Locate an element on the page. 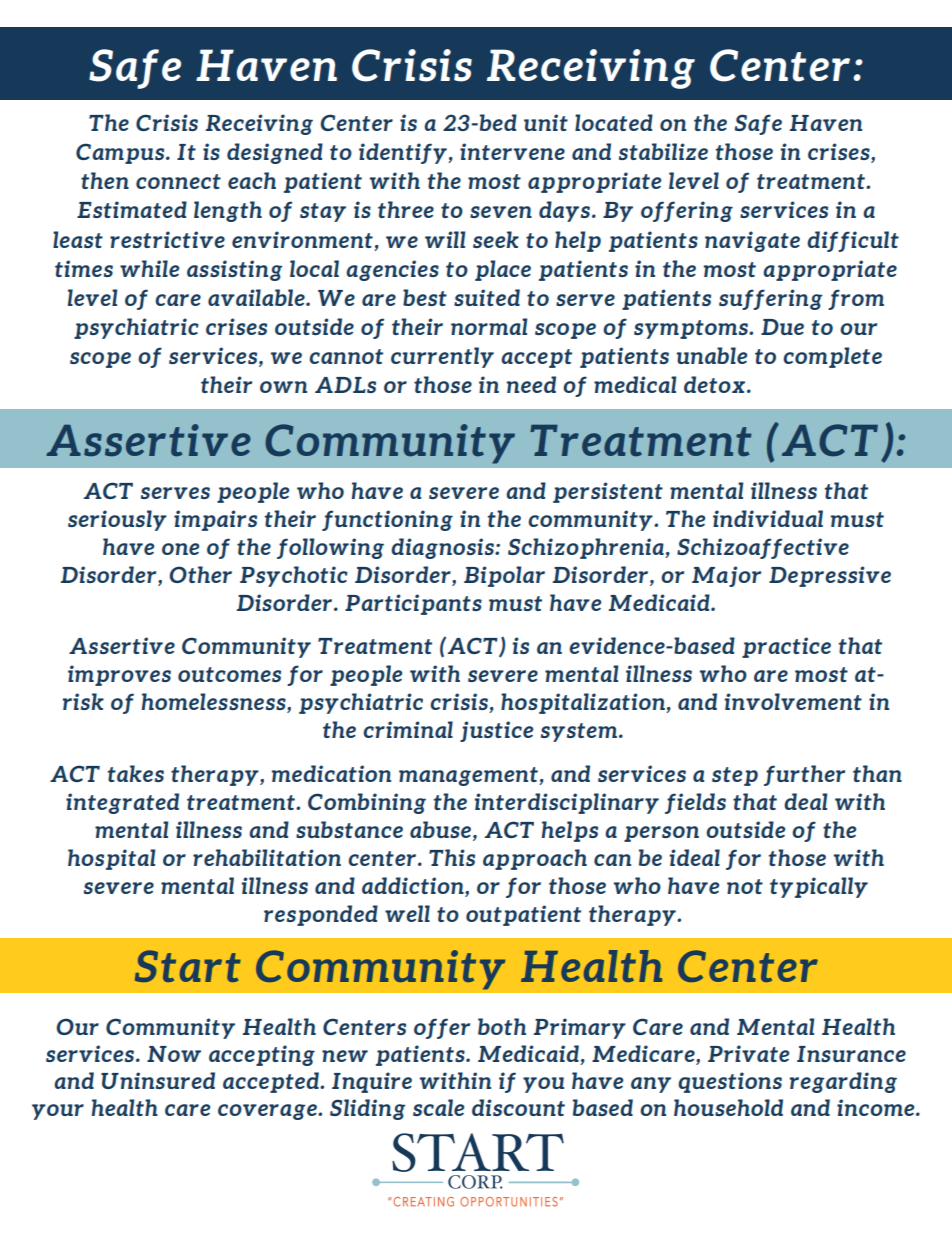 The width and height of the page is (952, 1233). takes is located at coordinates (136, 773).
